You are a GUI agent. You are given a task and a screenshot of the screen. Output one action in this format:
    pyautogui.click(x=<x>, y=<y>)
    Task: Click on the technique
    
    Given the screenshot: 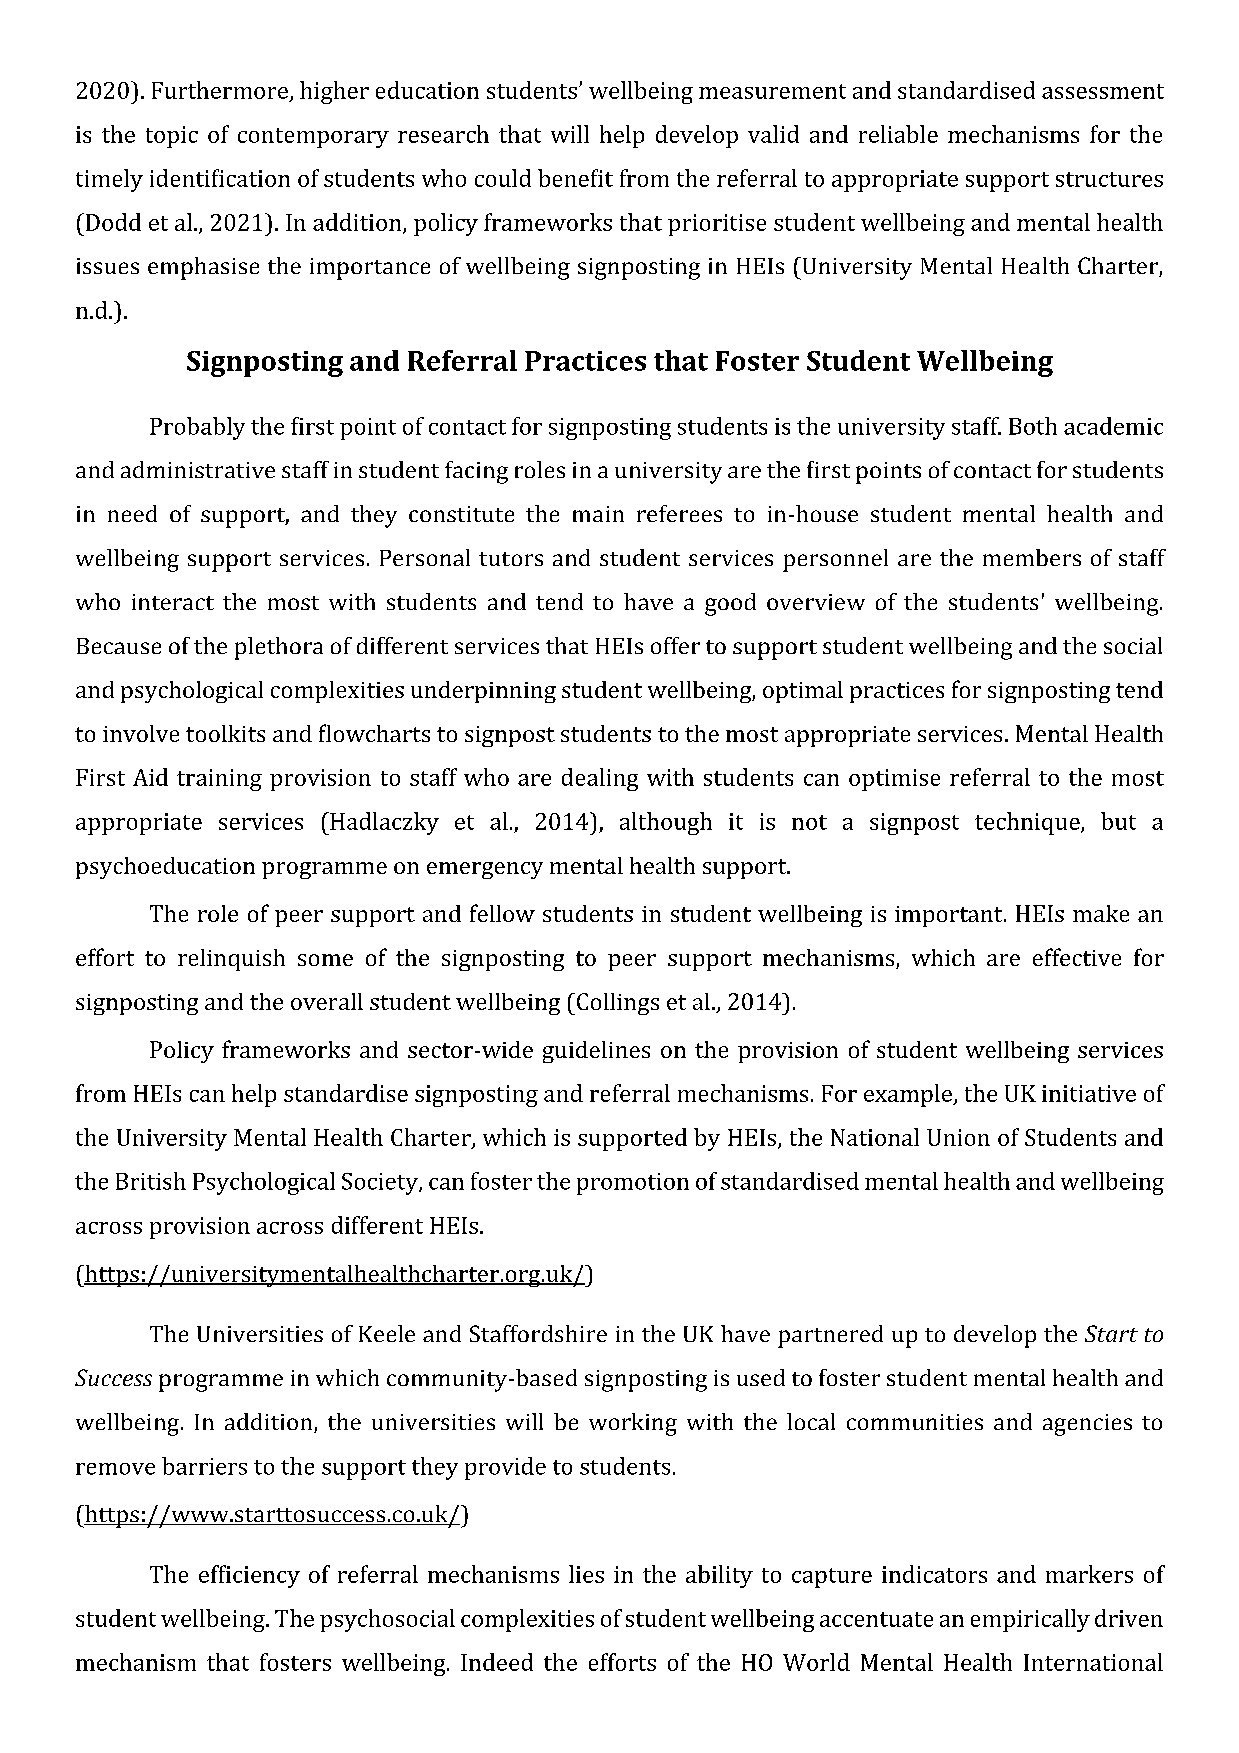 What is the action you would take?
    pyautogui.click(x=1028, y=823)
